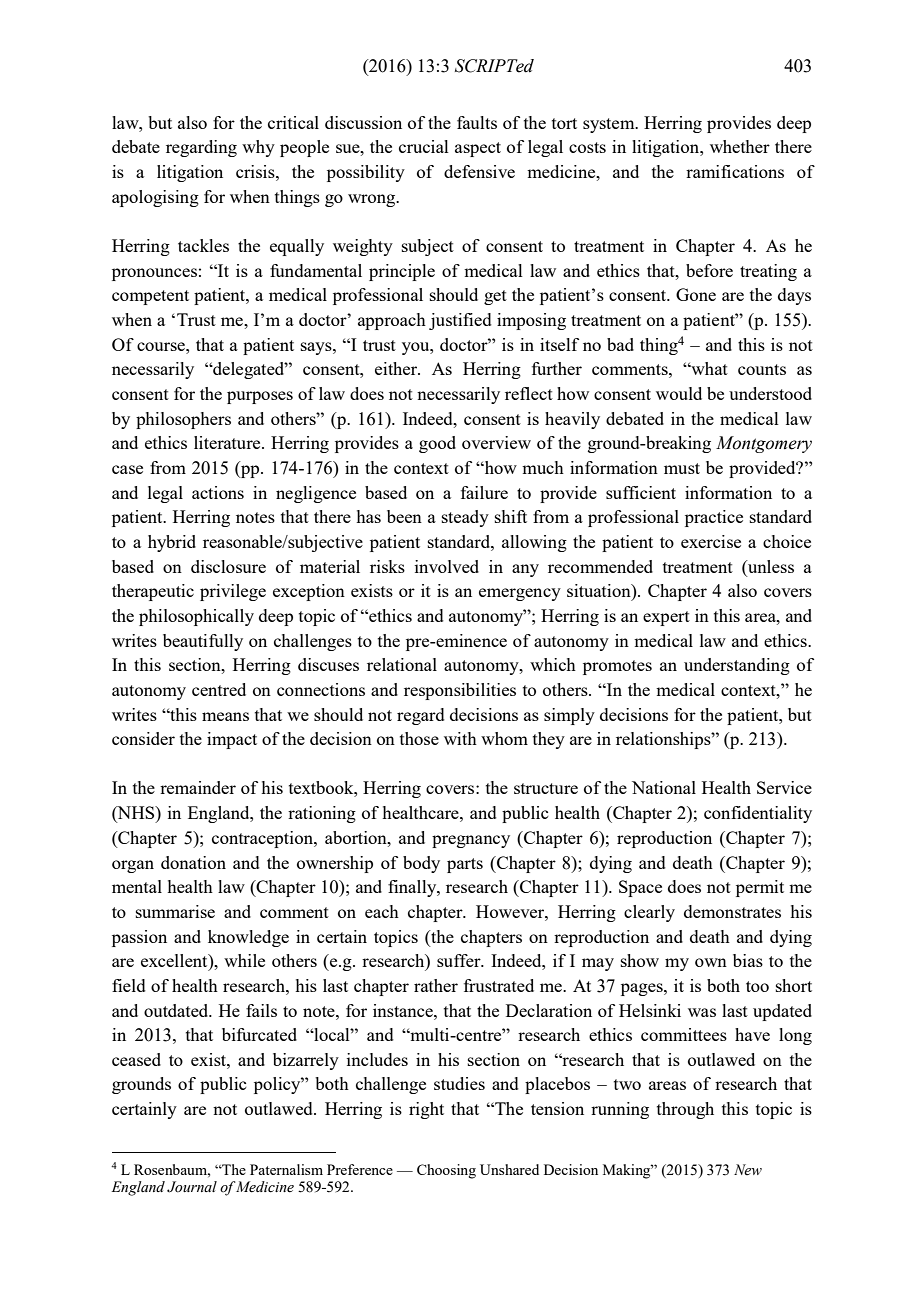 The image size is (924, 1308). Describe the element at coordinates (737, 666) in the page. I see `understanding` at that location.
